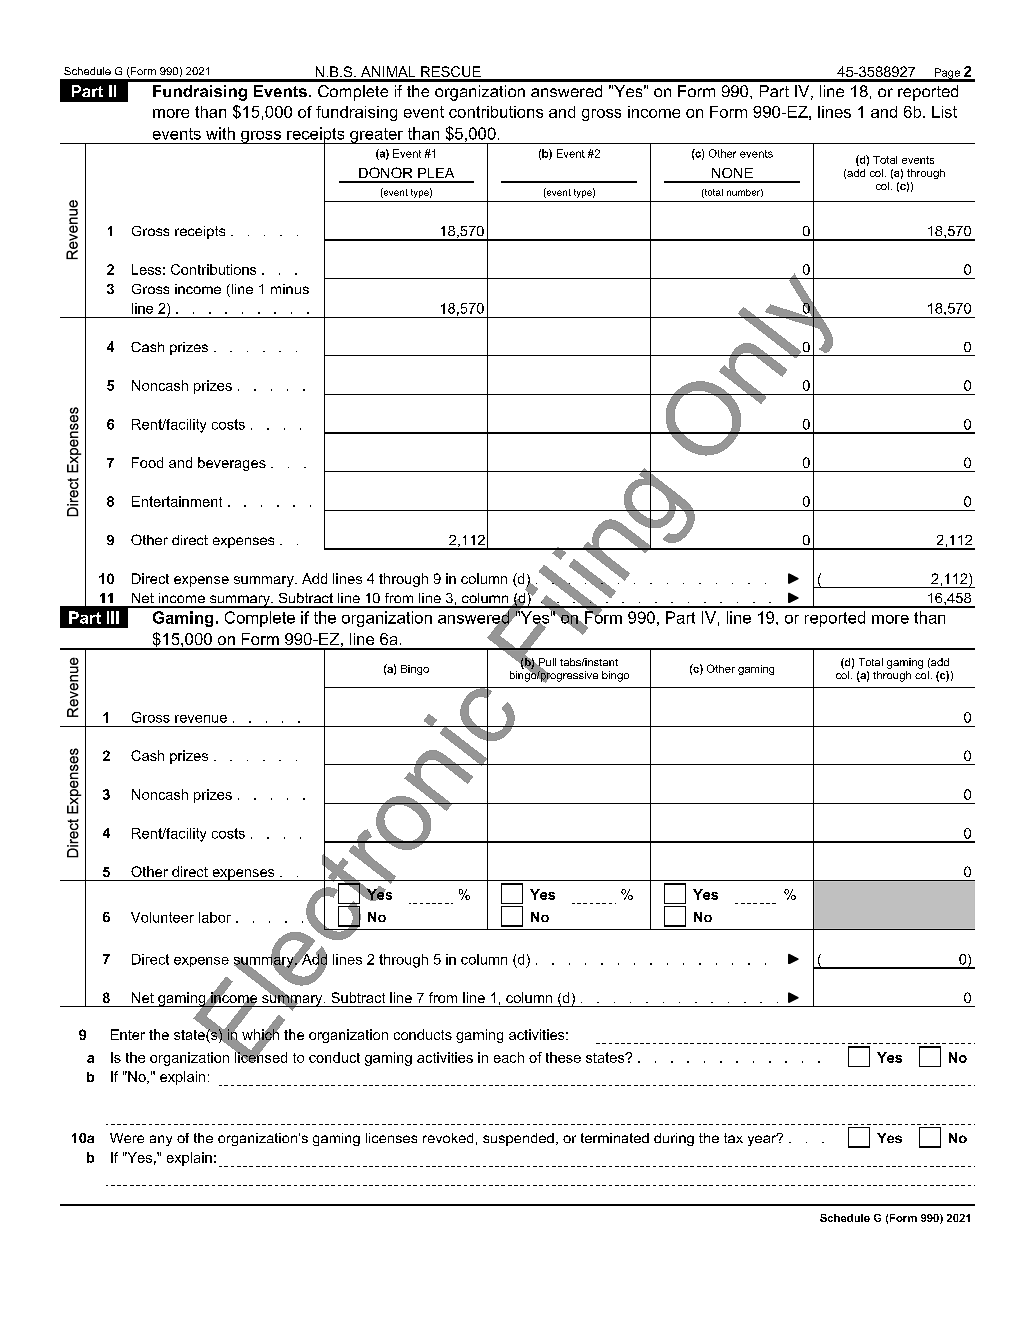 Image resolution: width=1028 pixels, height=1331 pixels. Describe the element at coordinates (377, 136) in the screenshot. I see `greater` at that location.
